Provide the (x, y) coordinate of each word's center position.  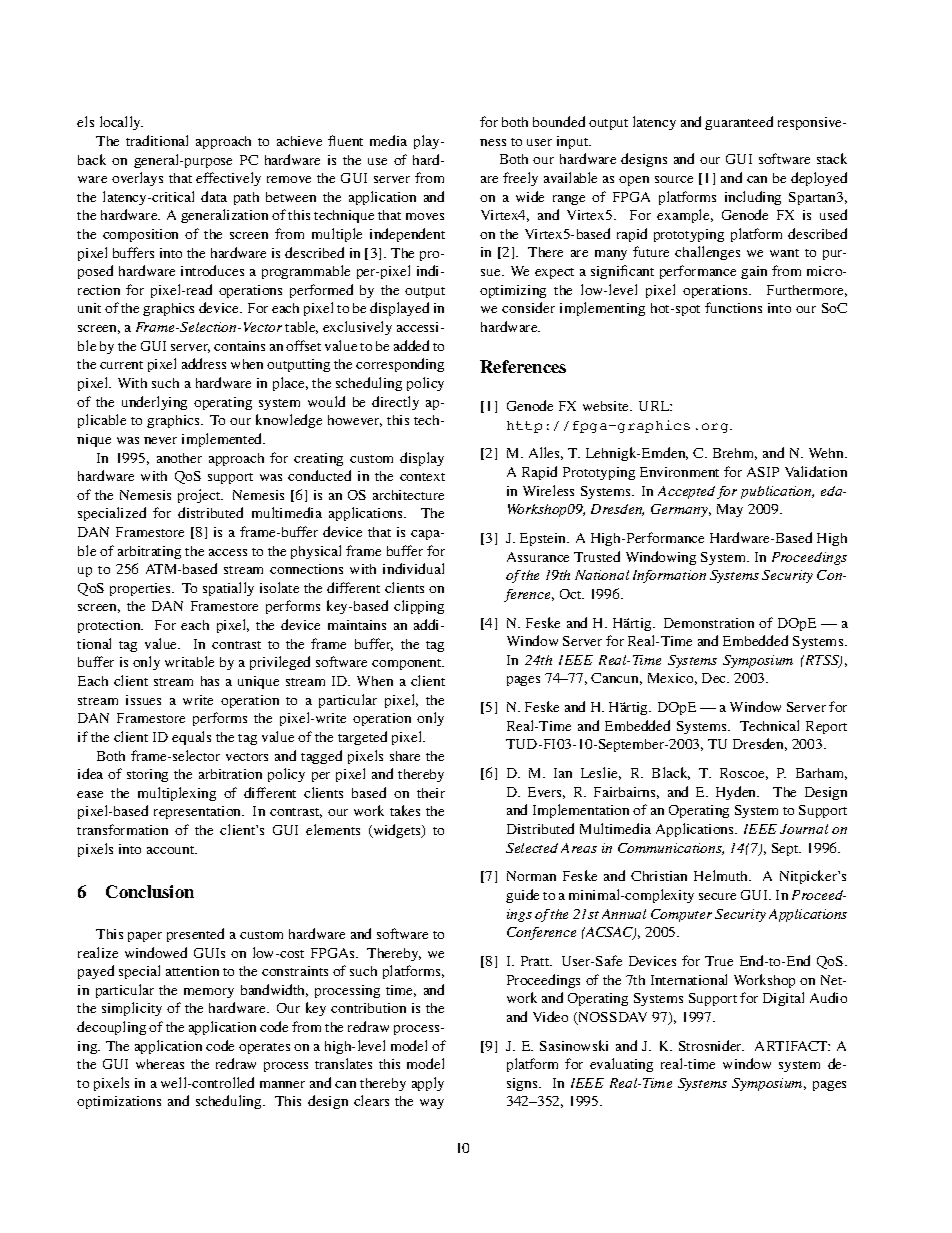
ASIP (763, 472)
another (179, 458)
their (431, 793)
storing (147, 775)
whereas (160, 1064)
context (422, 477)
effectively (228, 179)
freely (520, 179)
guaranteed (739, 123)
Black (671, 773)
